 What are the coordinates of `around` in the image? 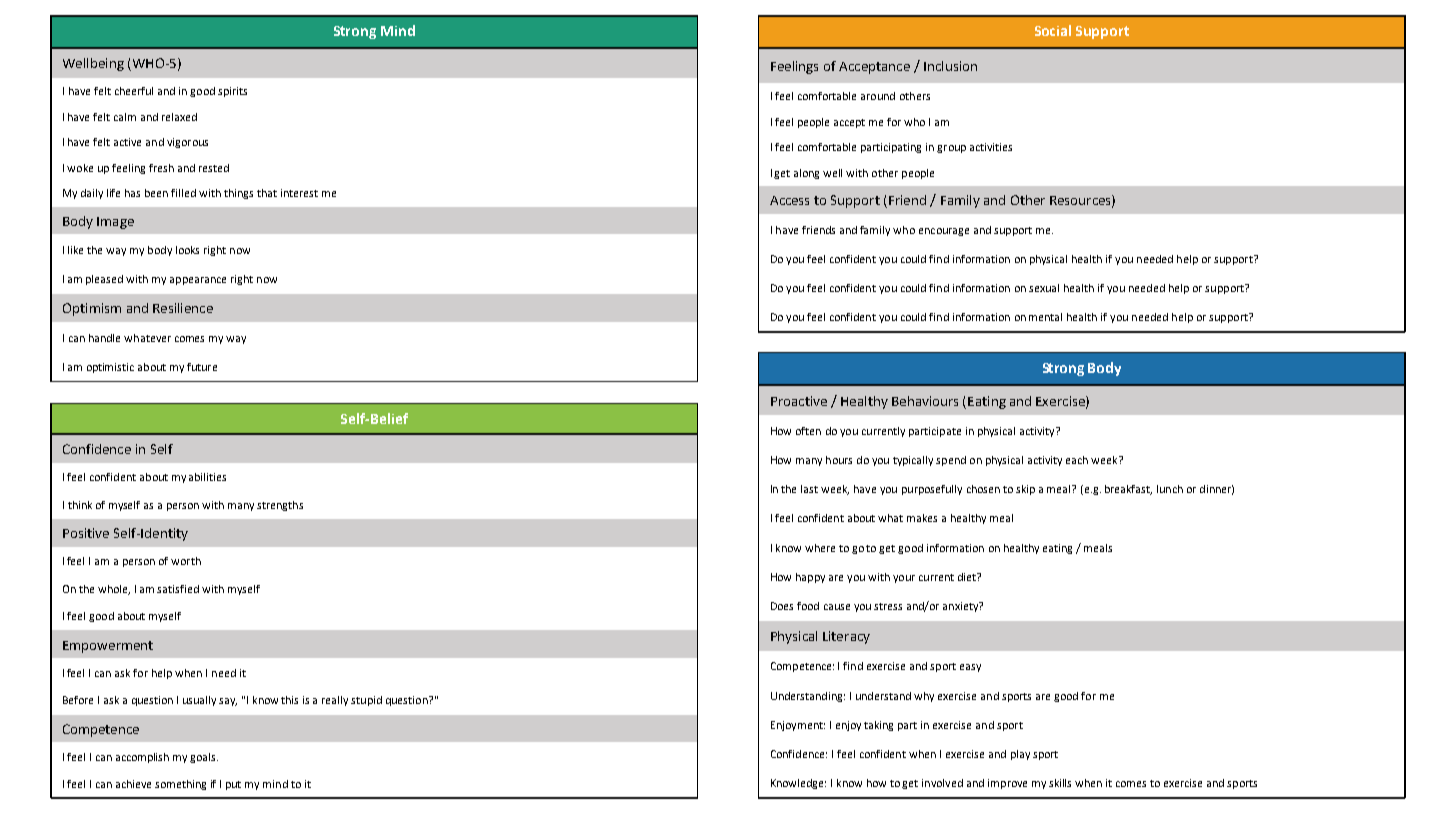 It's located at (878, 96).
